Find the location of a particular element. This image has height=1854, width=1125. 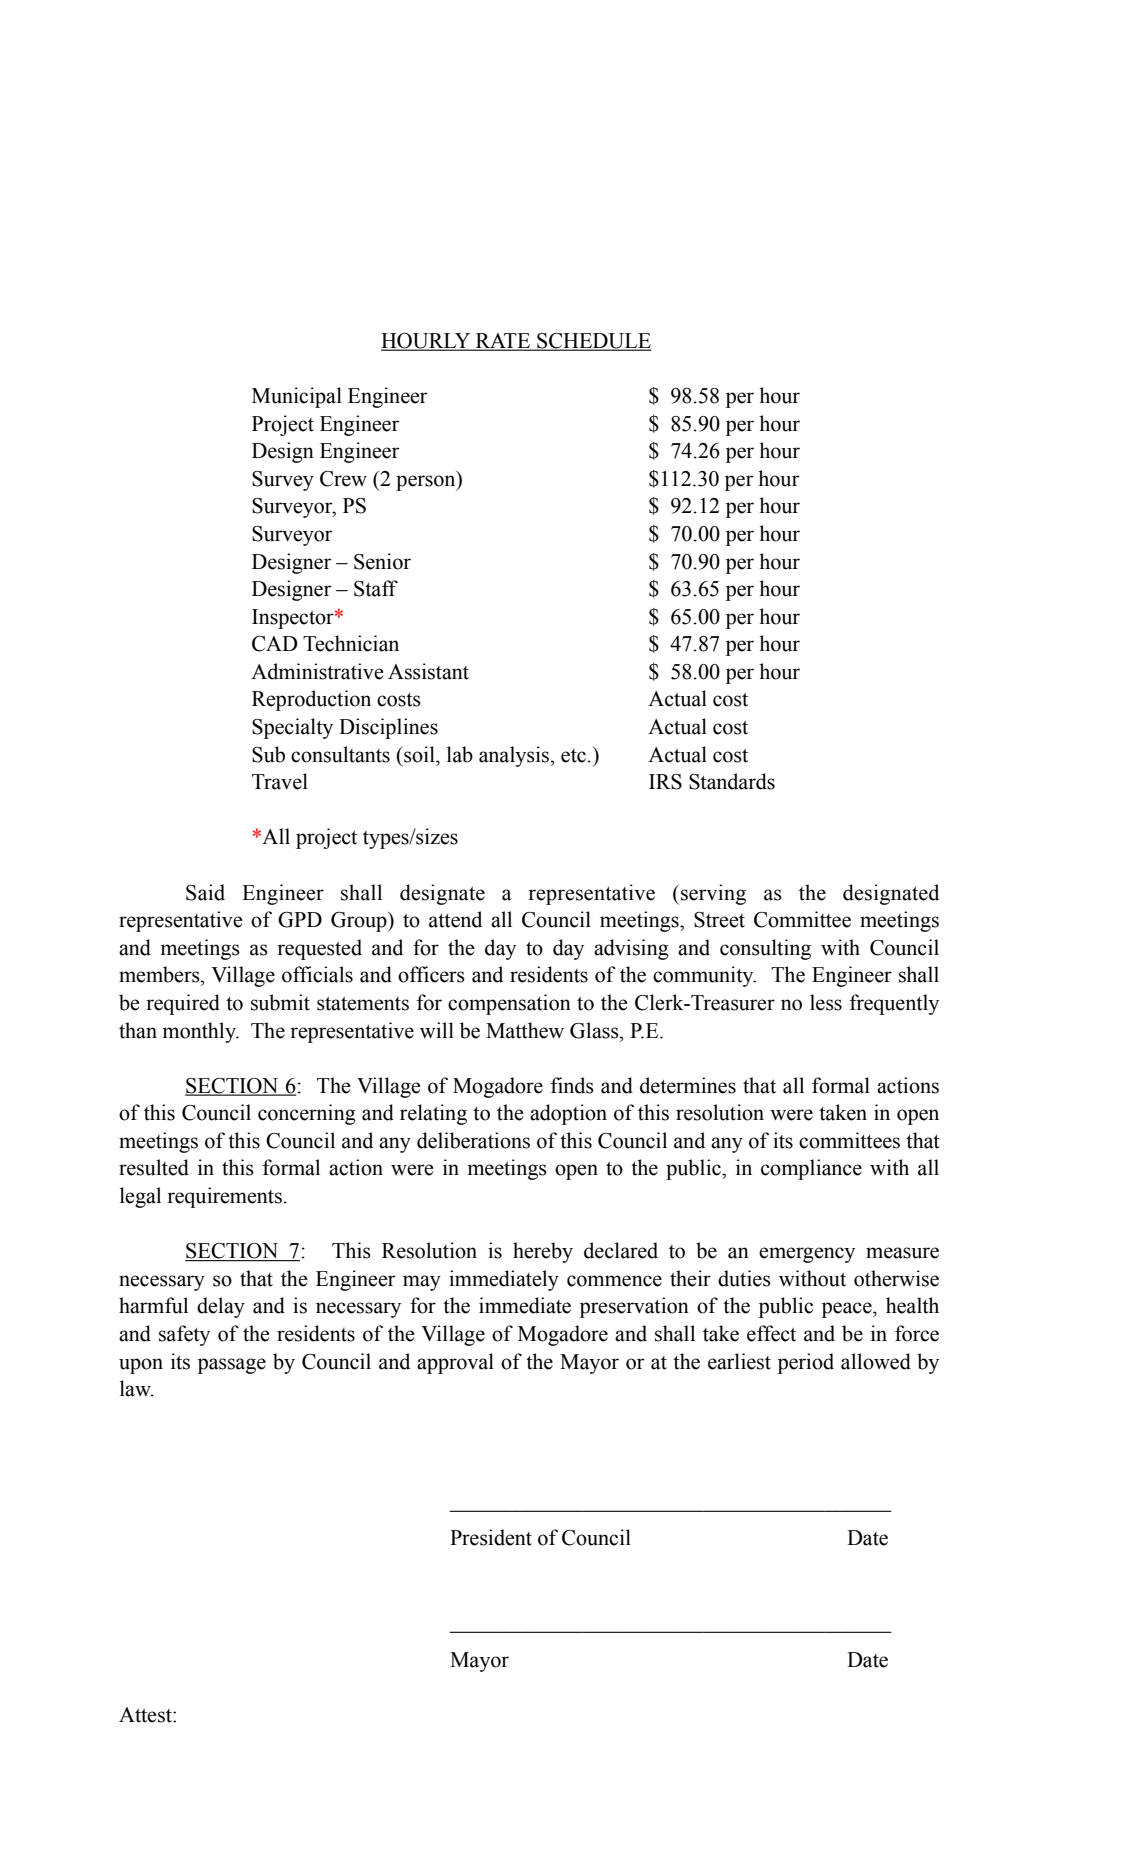

hereby is located at coordinates (543, 1252).
